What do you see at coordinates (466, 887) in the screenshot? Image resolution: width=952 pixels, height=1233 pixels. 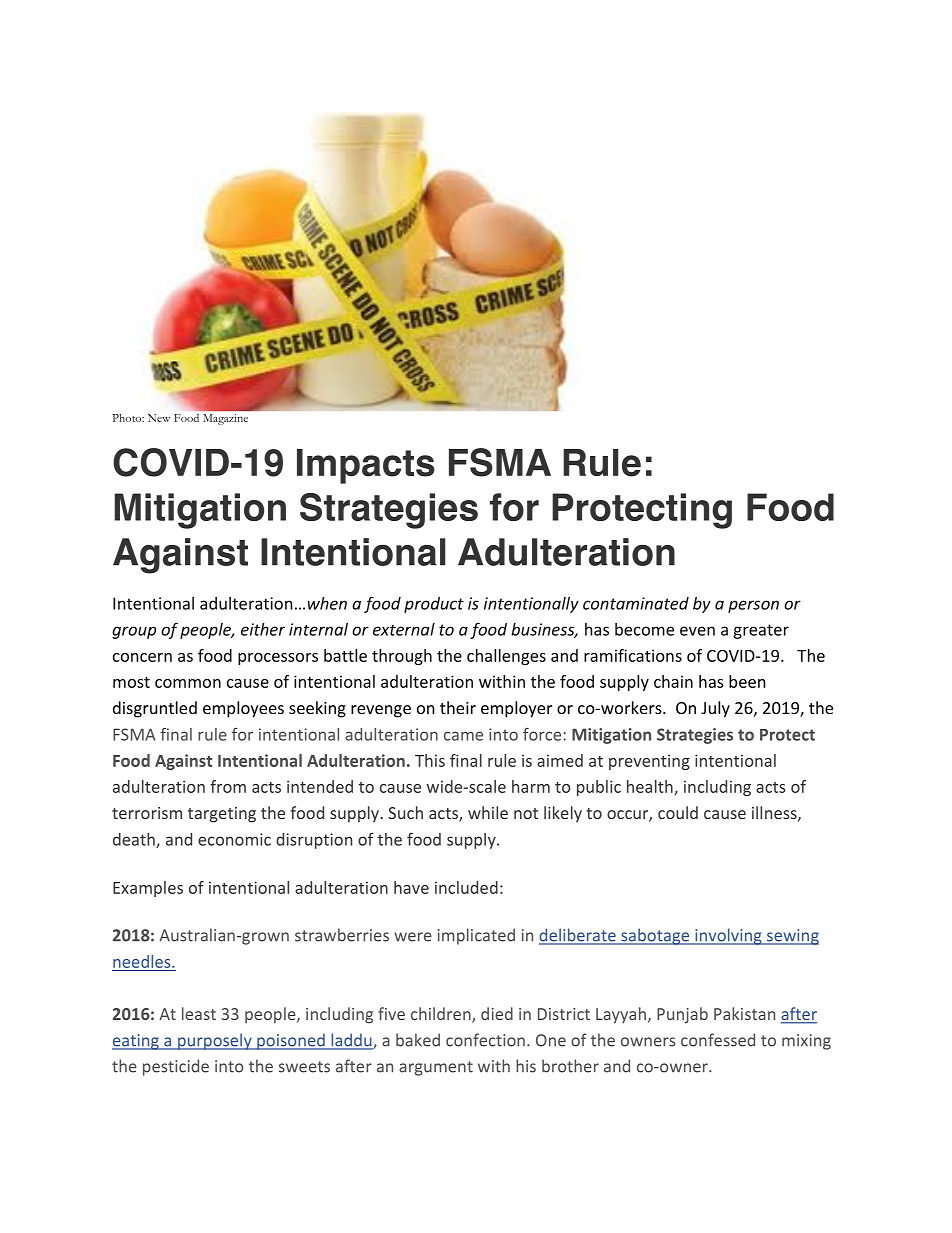 I see `included` at bounding box center [466, 887].
